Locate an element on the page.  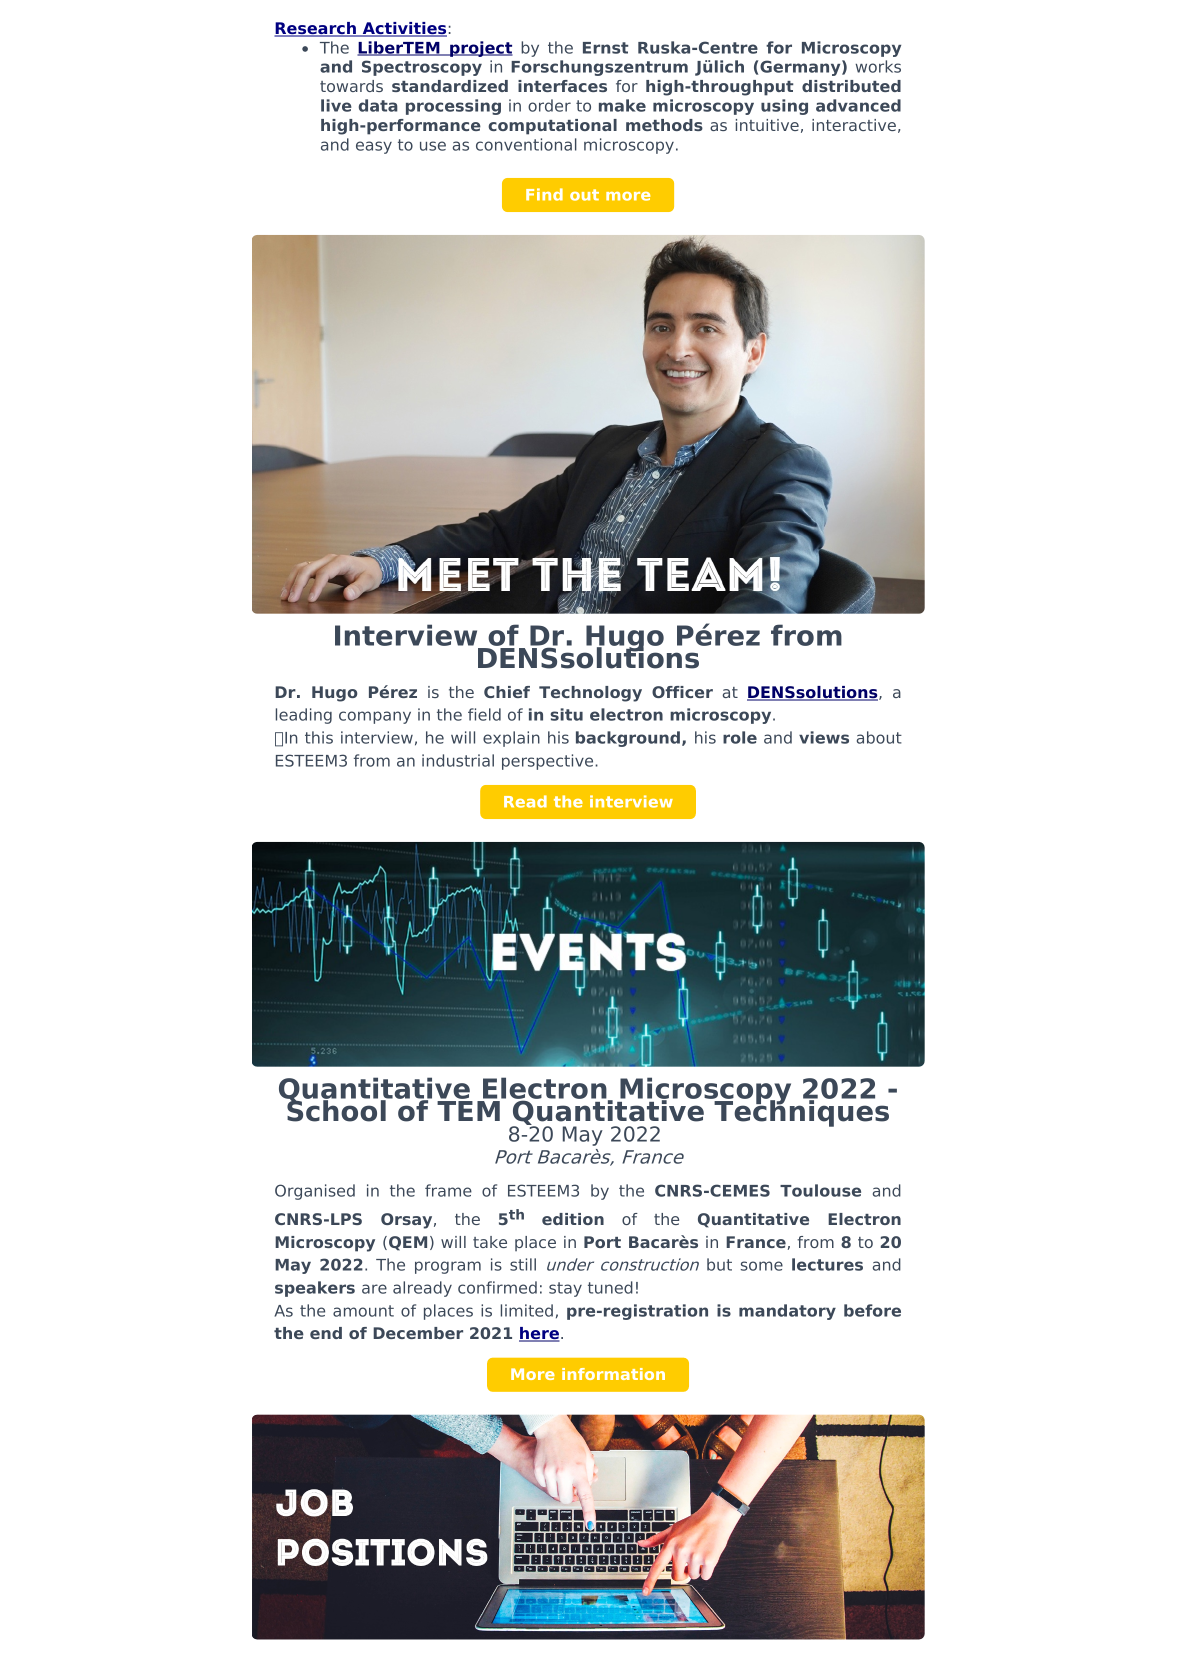
using is located at coordinates (784, 107).
